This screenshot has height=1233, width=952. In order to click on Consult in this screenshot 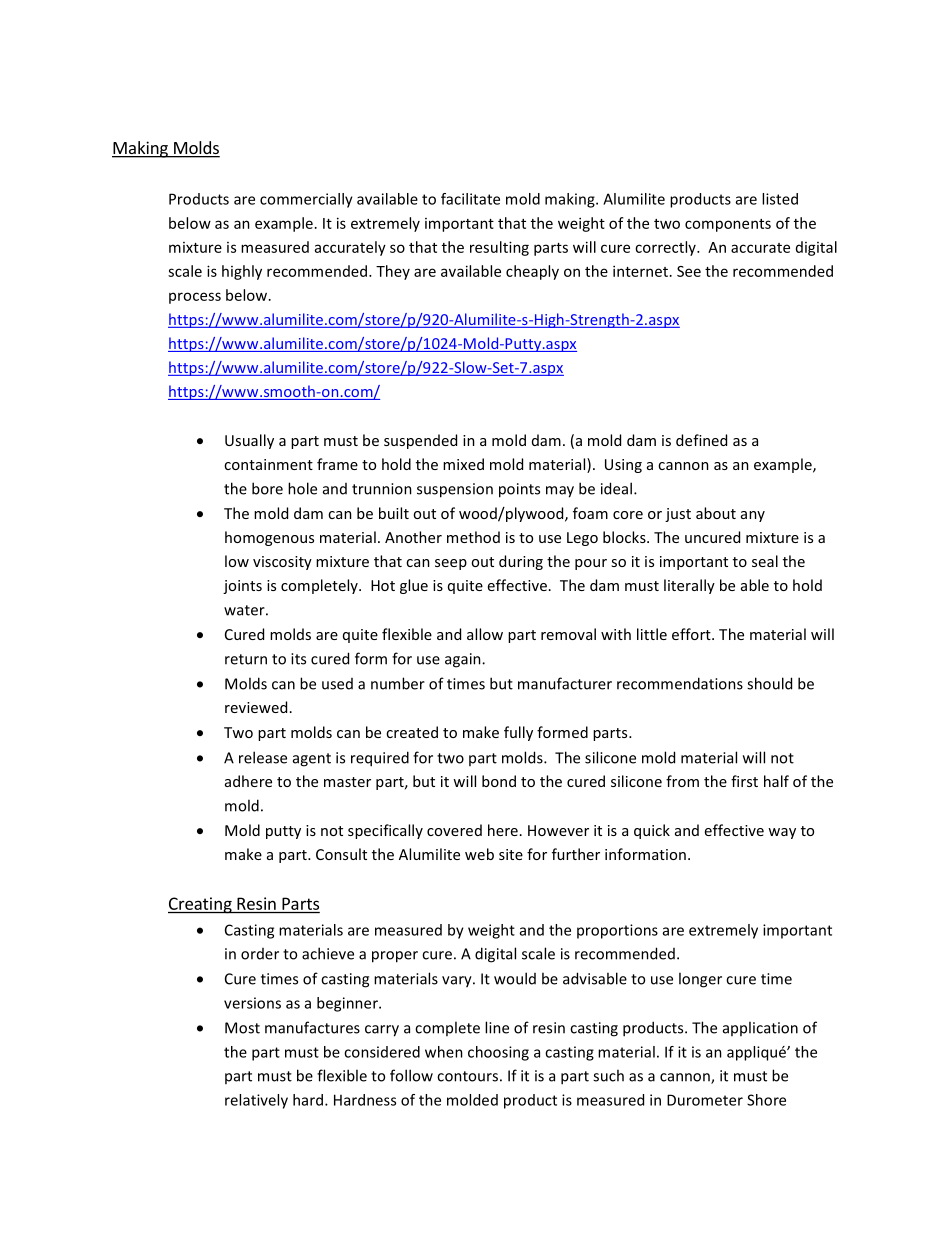, I will do `click(341, 854)`.
